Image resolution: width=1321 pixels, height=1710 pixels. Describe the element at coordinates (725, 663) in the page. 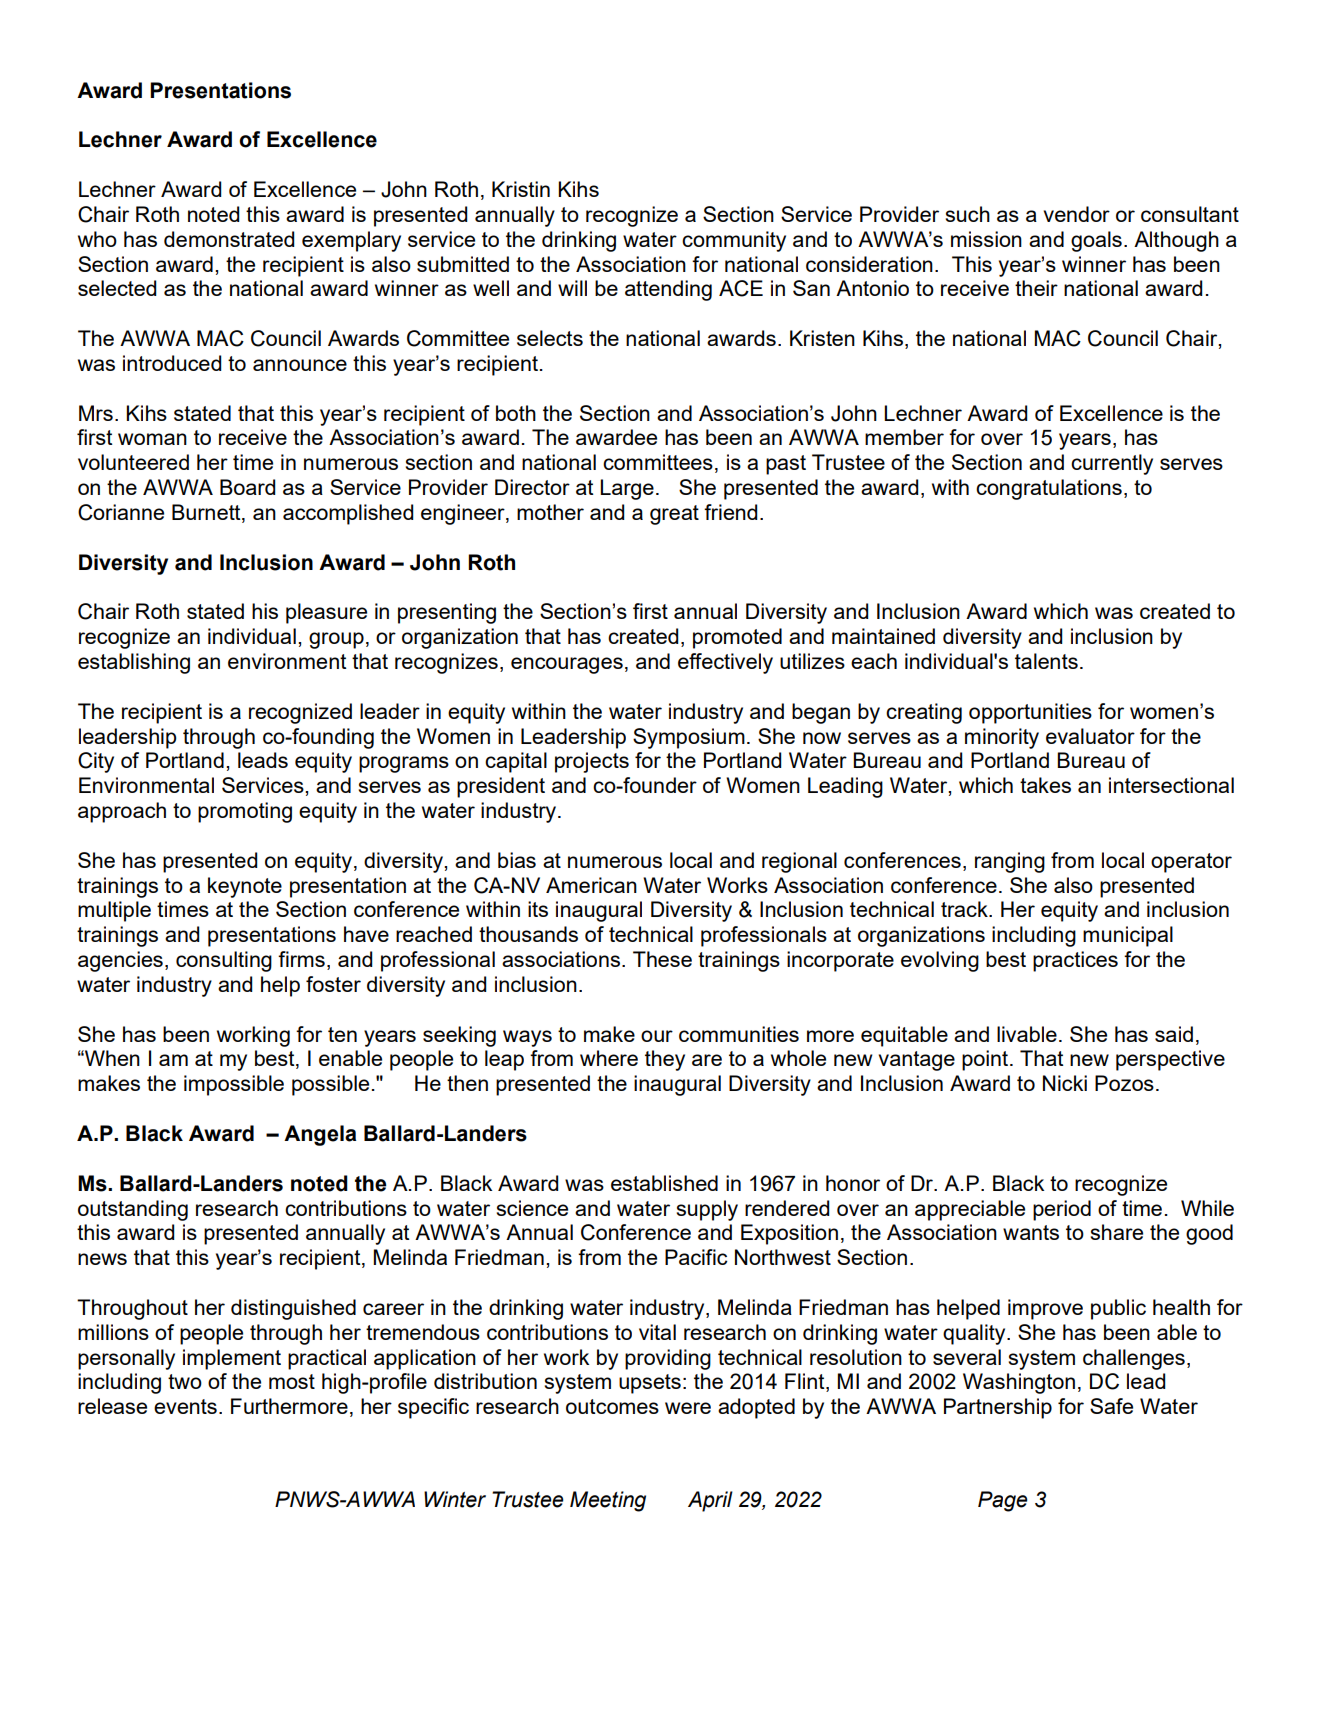

I see `effectively` at that location.
